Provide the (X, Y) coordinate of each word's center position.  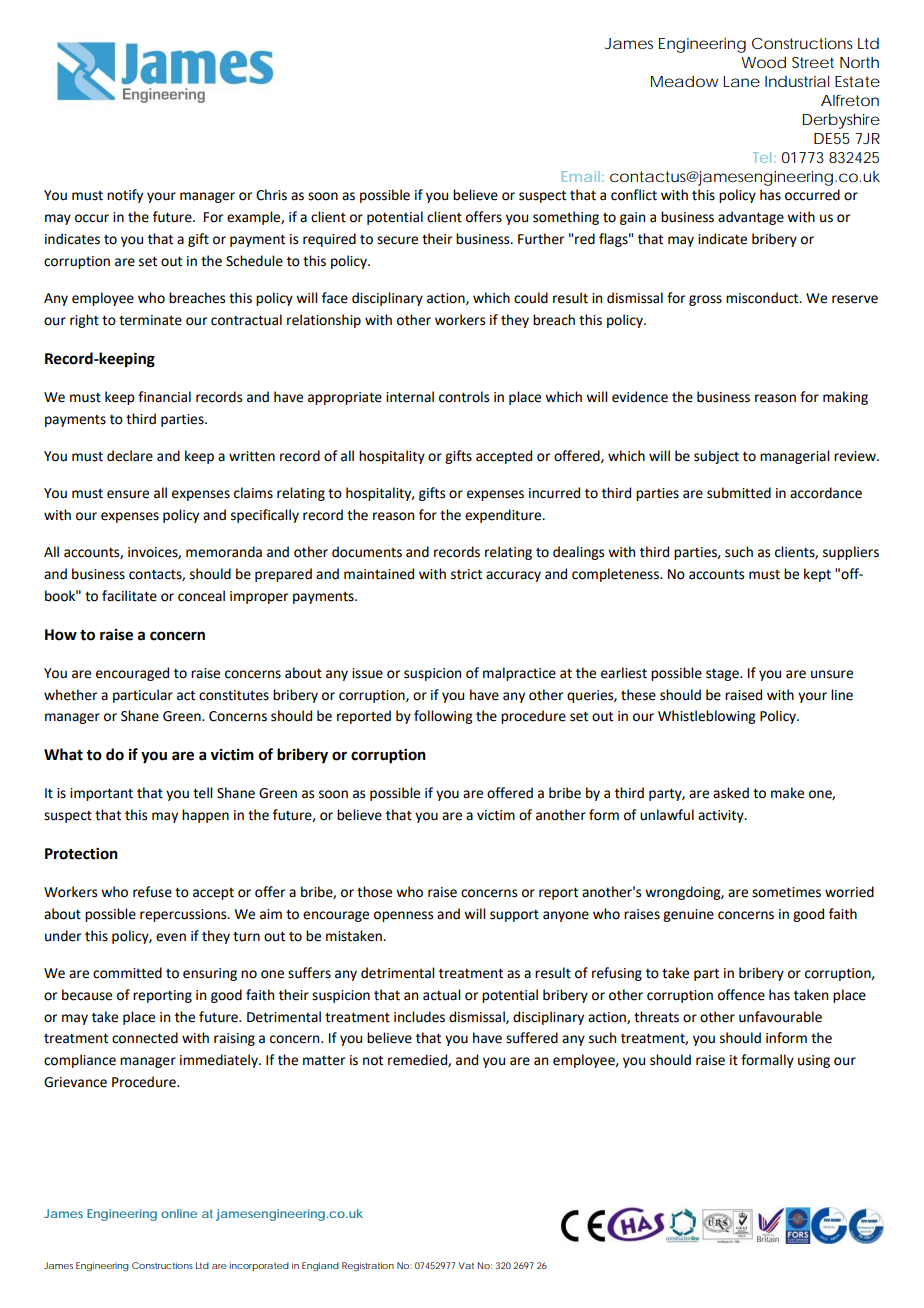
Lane (741, 81)
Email (581, 176)
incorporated (259, 1266)
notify (125, 196)
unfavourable (780, 1017)
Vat (466, 1265)
